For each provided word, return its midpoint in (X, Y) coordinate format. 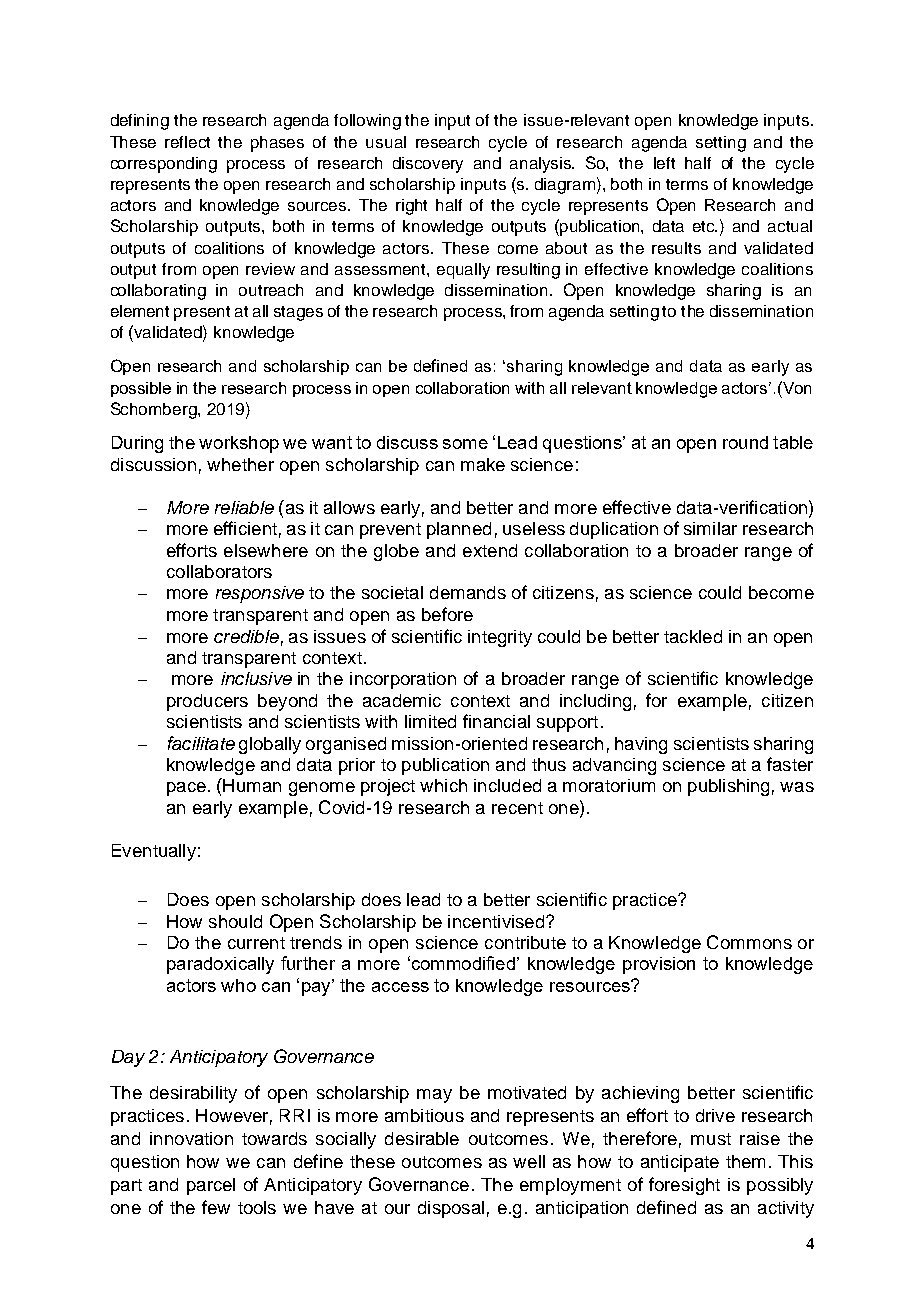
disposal (451, 1209)
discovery (428, 165)
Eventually (154, 852)
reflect (187, 142)
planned (459, 530)
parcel (211, 1186)
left (664, 163)
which (443, 785)
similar (710, 528)
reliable (244, 507)
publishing (728, 787)
